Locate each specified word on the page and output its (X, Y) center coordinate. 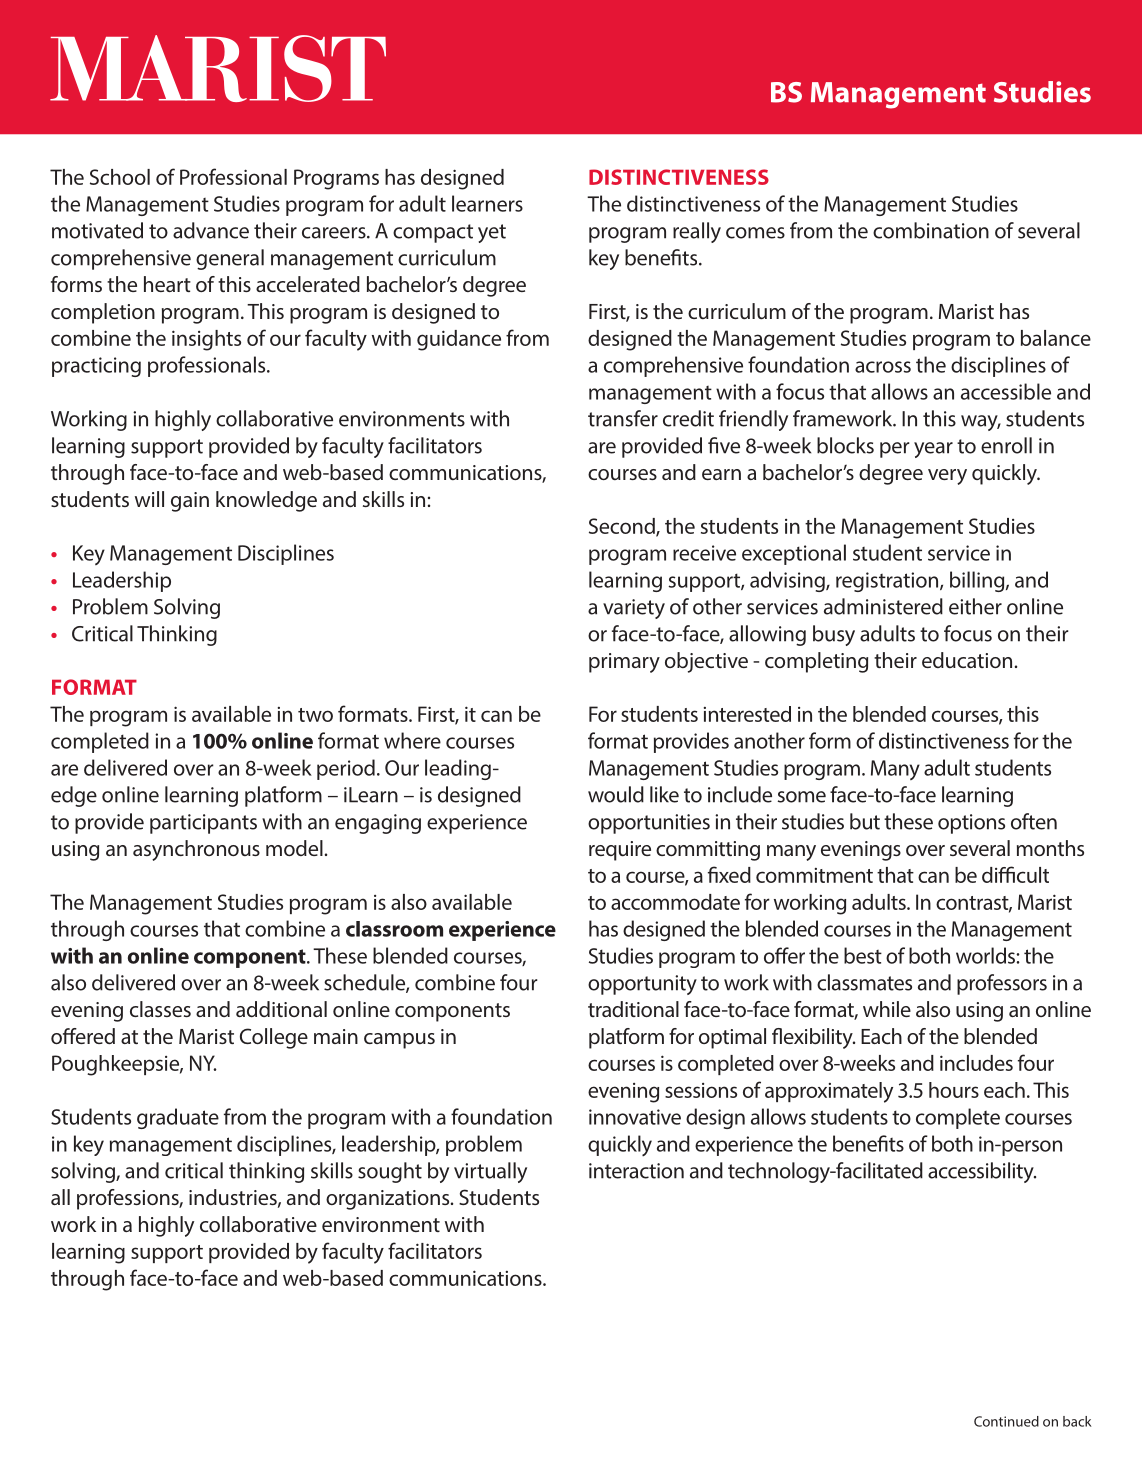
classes (160, 1009)
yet (492, 233)
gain (190, 502)
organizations (389, 1200)
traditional (633, 1009)
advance (211, 230)
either (975, 606)
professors (1002, 984)
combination (931, 230)
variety (634, 609)
